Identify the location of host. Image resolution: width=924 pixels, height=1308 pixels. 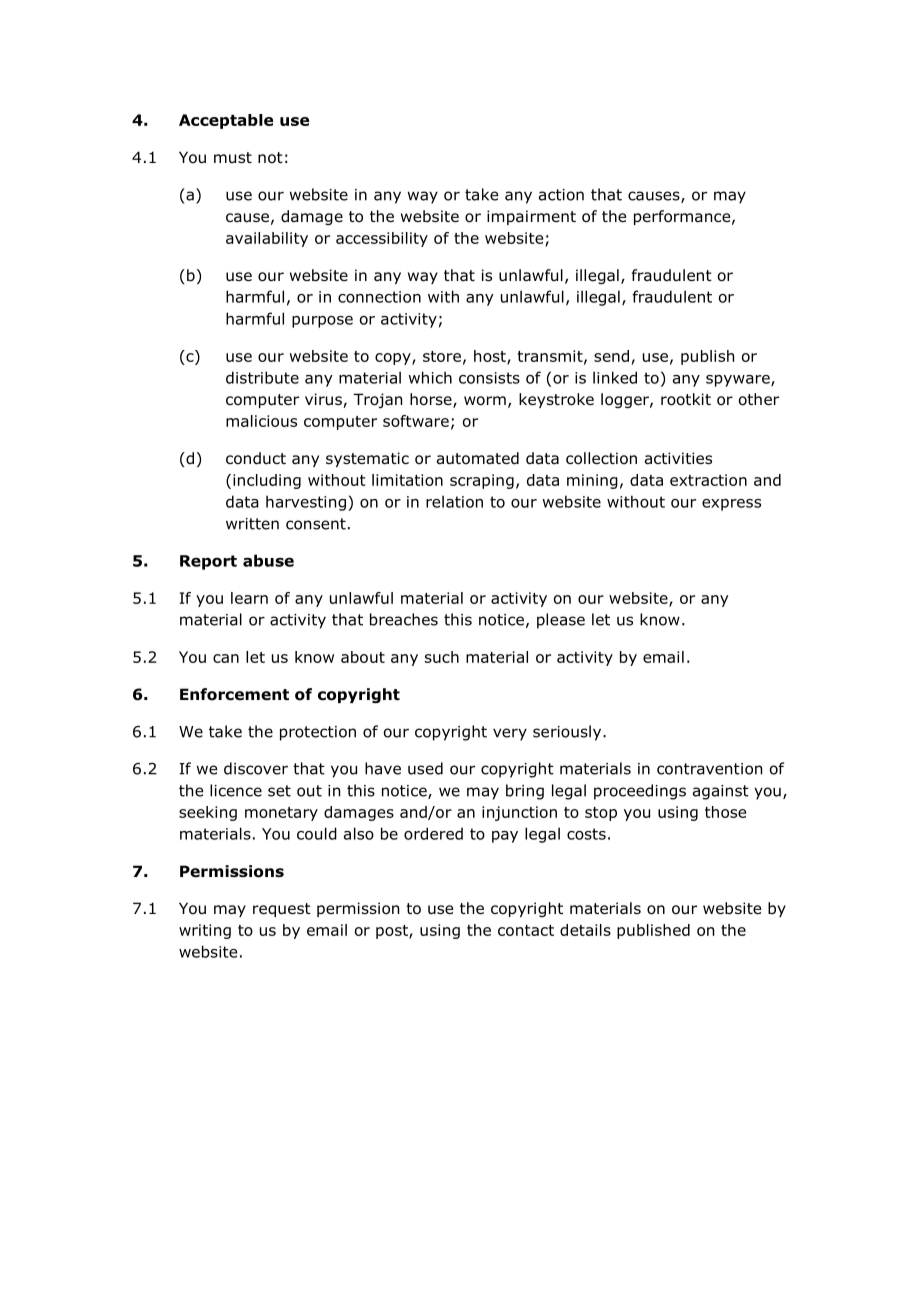
(491, 357).
